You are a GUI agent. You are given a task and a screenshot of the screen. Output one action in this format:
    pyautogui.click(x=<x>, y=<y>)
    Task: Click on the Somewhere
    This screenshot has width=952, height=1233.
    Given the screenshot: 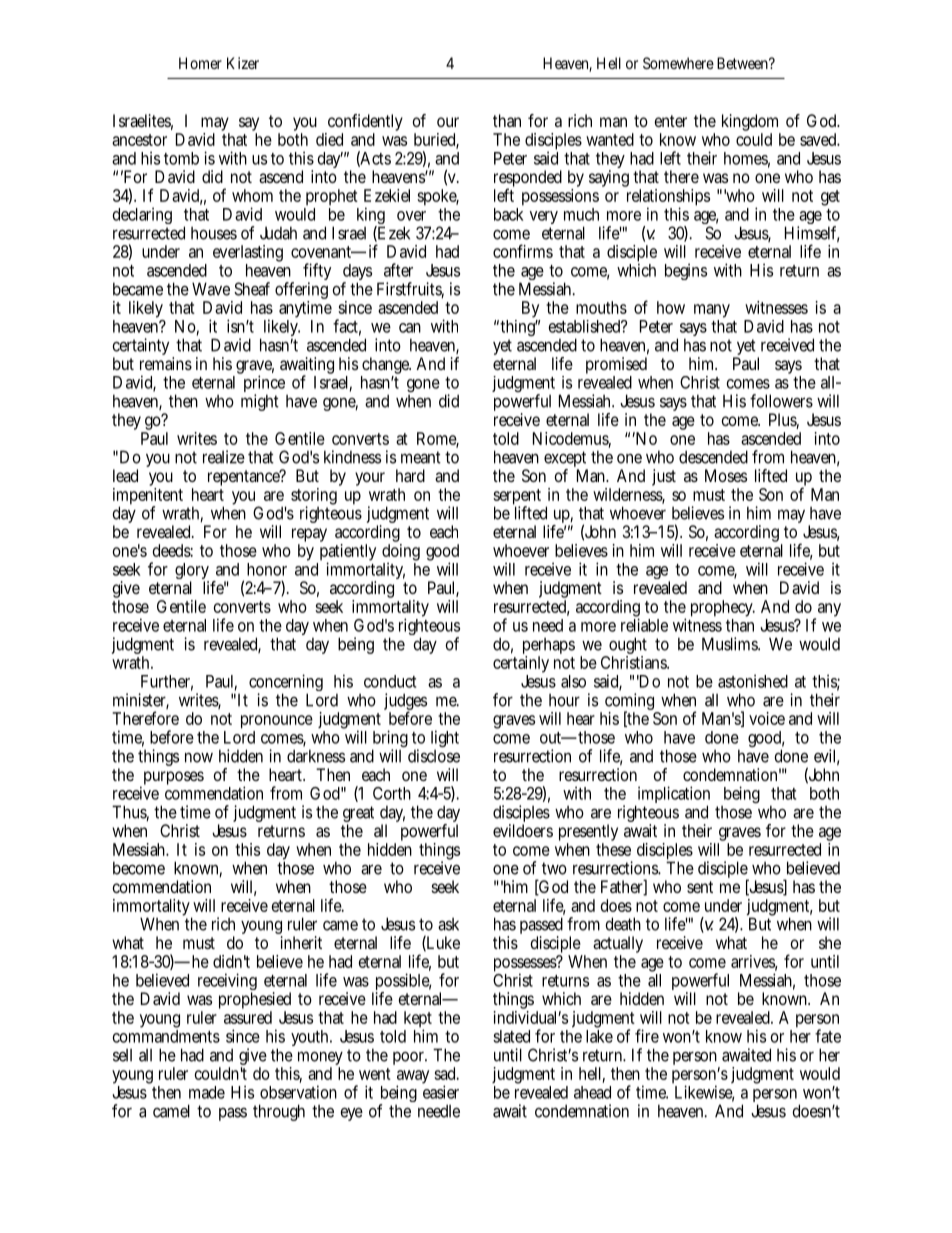 What is the action you would take?
    pyautogui.click(x=678, y=63)
